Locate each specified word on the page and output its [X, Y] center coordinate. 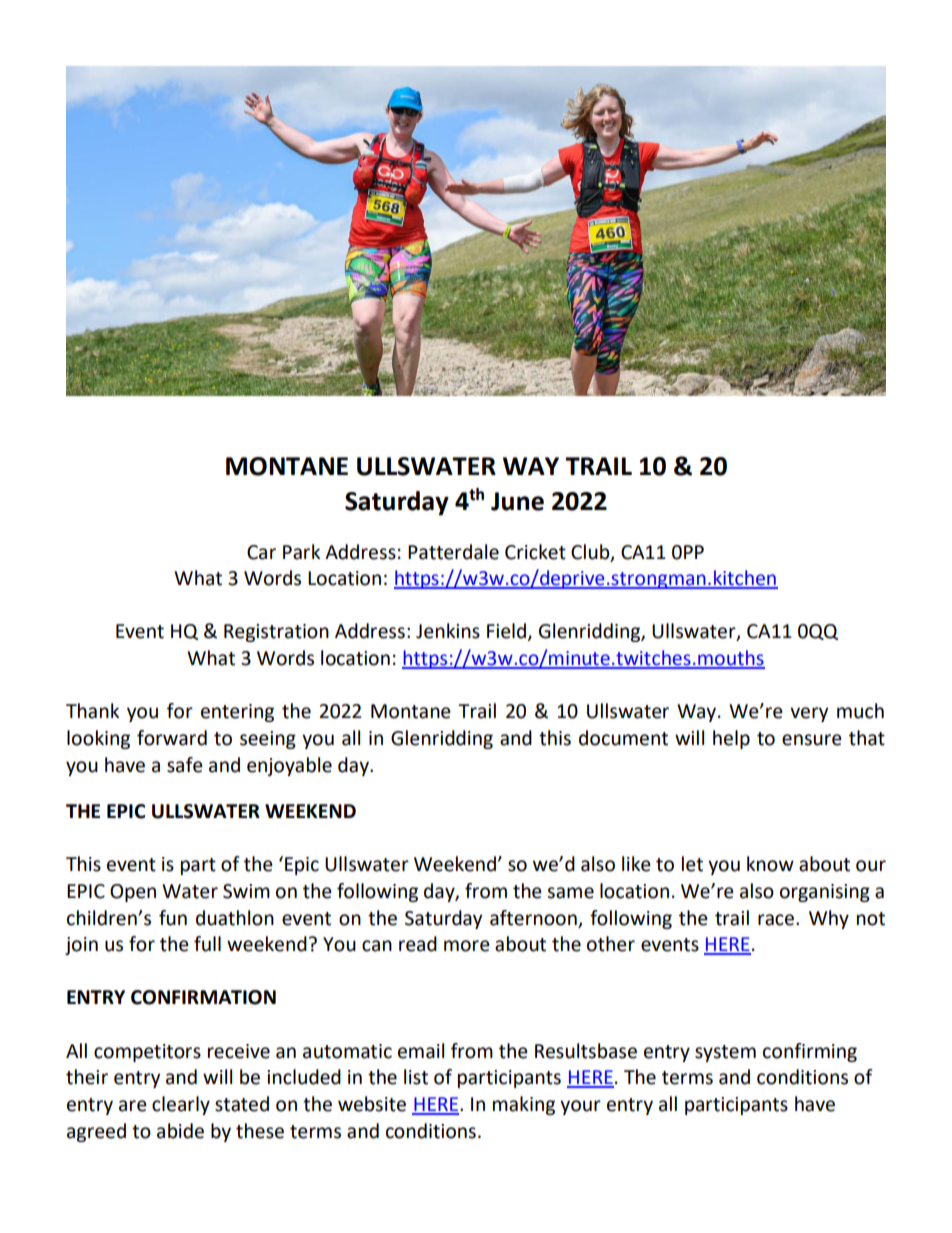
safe [185, 765]
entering [237, 713]
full [207, 944]
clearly [181, 1105]
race [777, 920]
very [809, 714]
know [770, 864]
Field [506, 631]
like [636, 864]
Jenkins [448, 631]
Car [261, 552]
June [517, 501]
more [467, 946]
